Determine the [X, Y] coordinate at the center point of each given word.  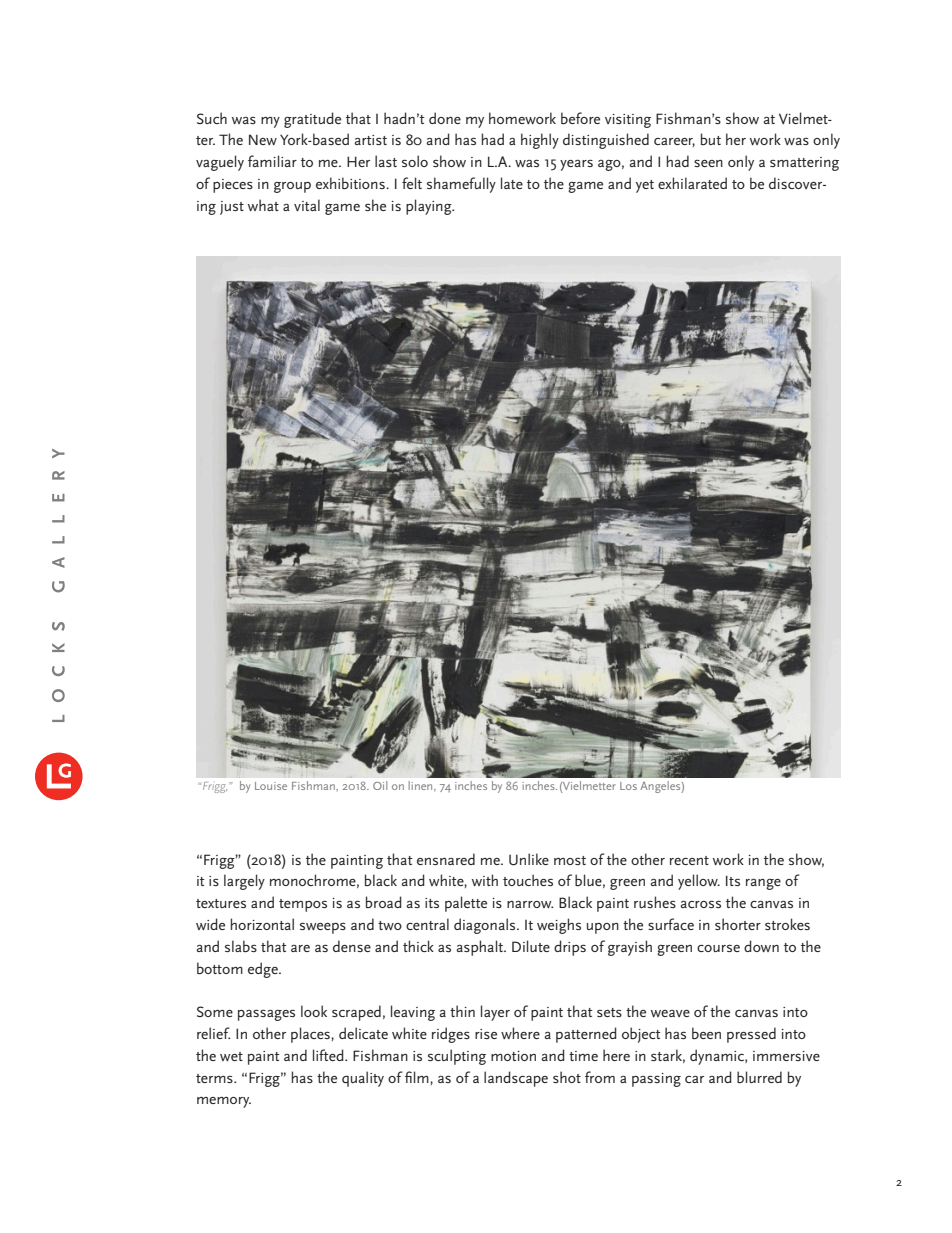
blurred [759, 1077]
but [711, 139]
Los [628, 786]
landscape [516, 1079]
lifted [329, 1055]
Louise [271, 786]
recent [689, 860]
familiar [272, 161]
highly [540, 141]
